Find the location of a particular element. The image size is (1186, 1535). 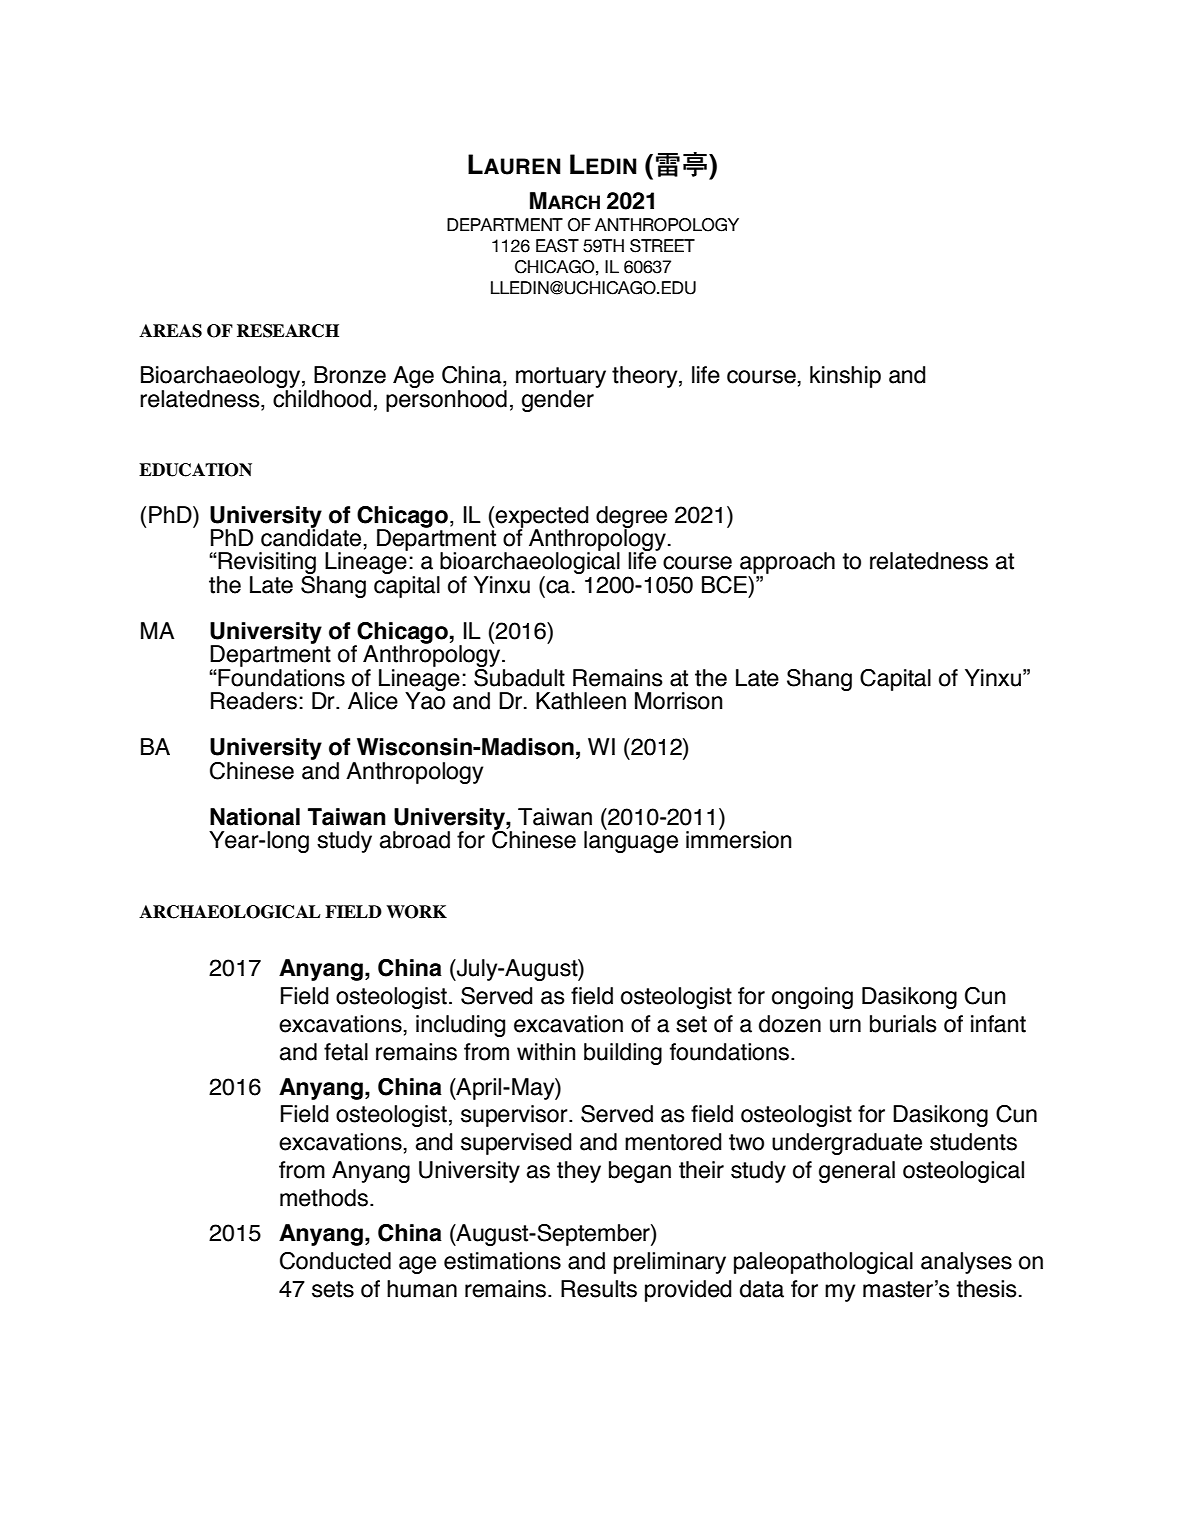

kinship is located at coordinates (845, 377).
